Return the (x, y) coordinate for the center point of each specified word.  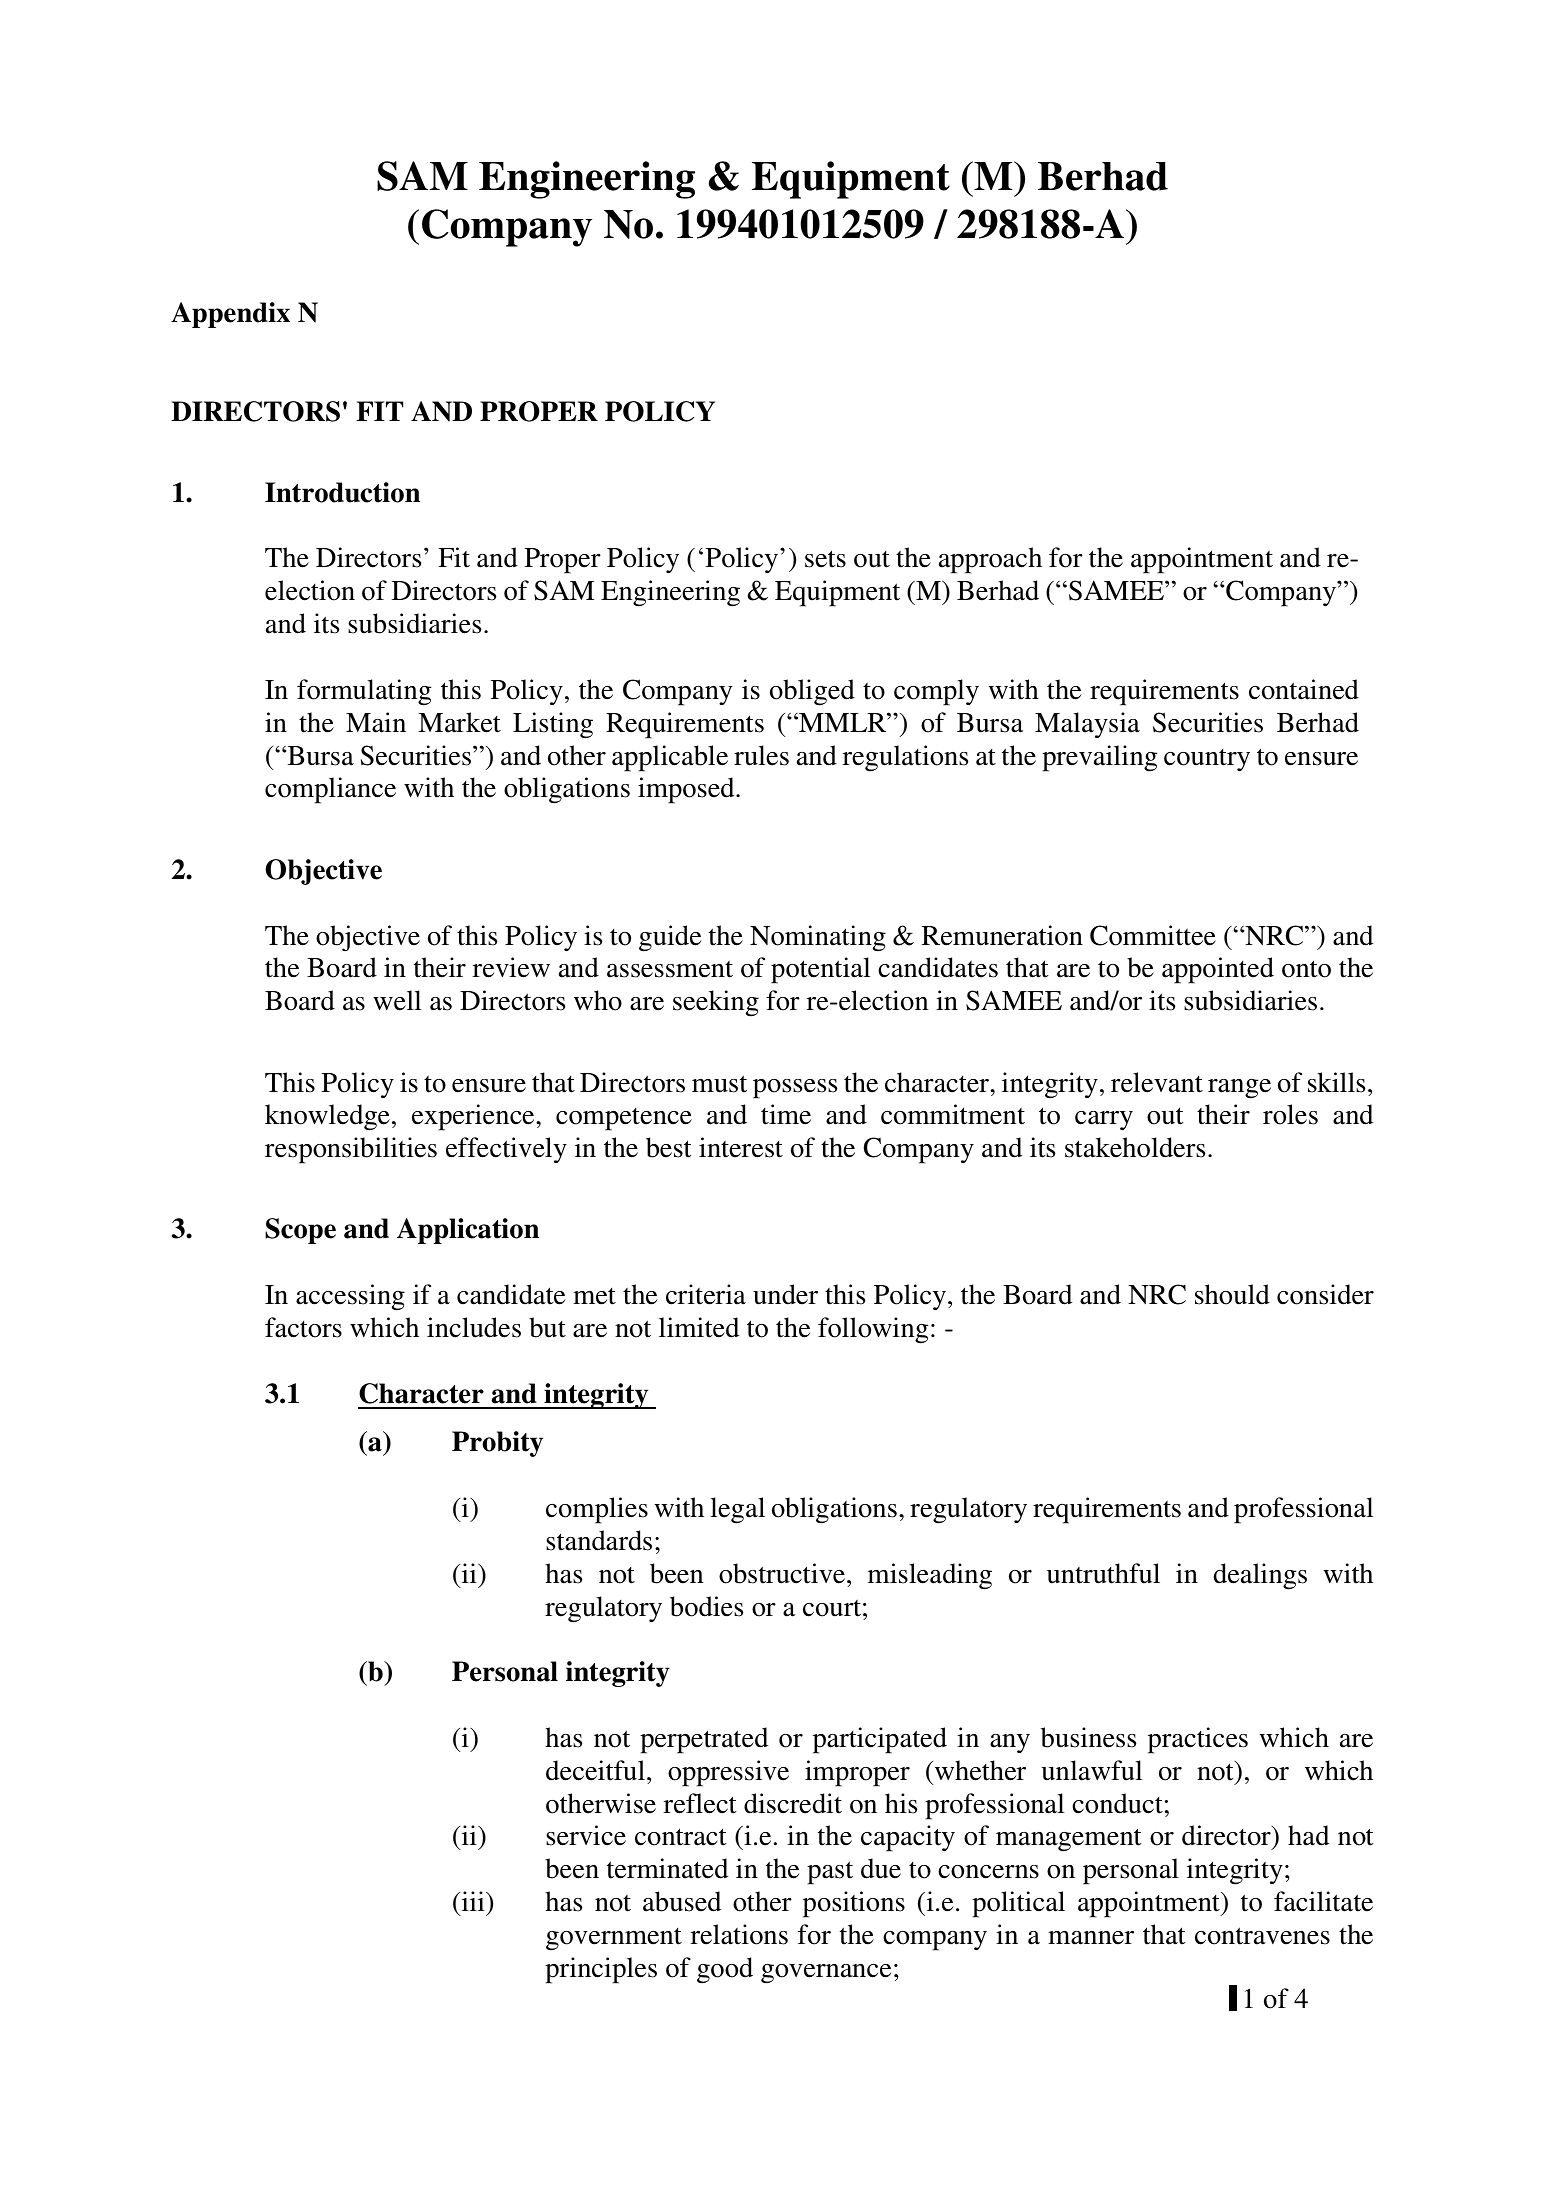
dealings (1260, 1576)
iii (473, 1901)
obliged (812, 692)
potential (820, 970)
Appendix (230, 315)
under (785, 1294)
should (1232, 1294)
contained (1304, 689)
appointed (1218, 970)
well (397, 1000)
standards (599, 1540)
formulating (364, 692)
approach (990, 560)
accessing (350, 1297)
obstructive (783, 1573)
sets (825, 559)
